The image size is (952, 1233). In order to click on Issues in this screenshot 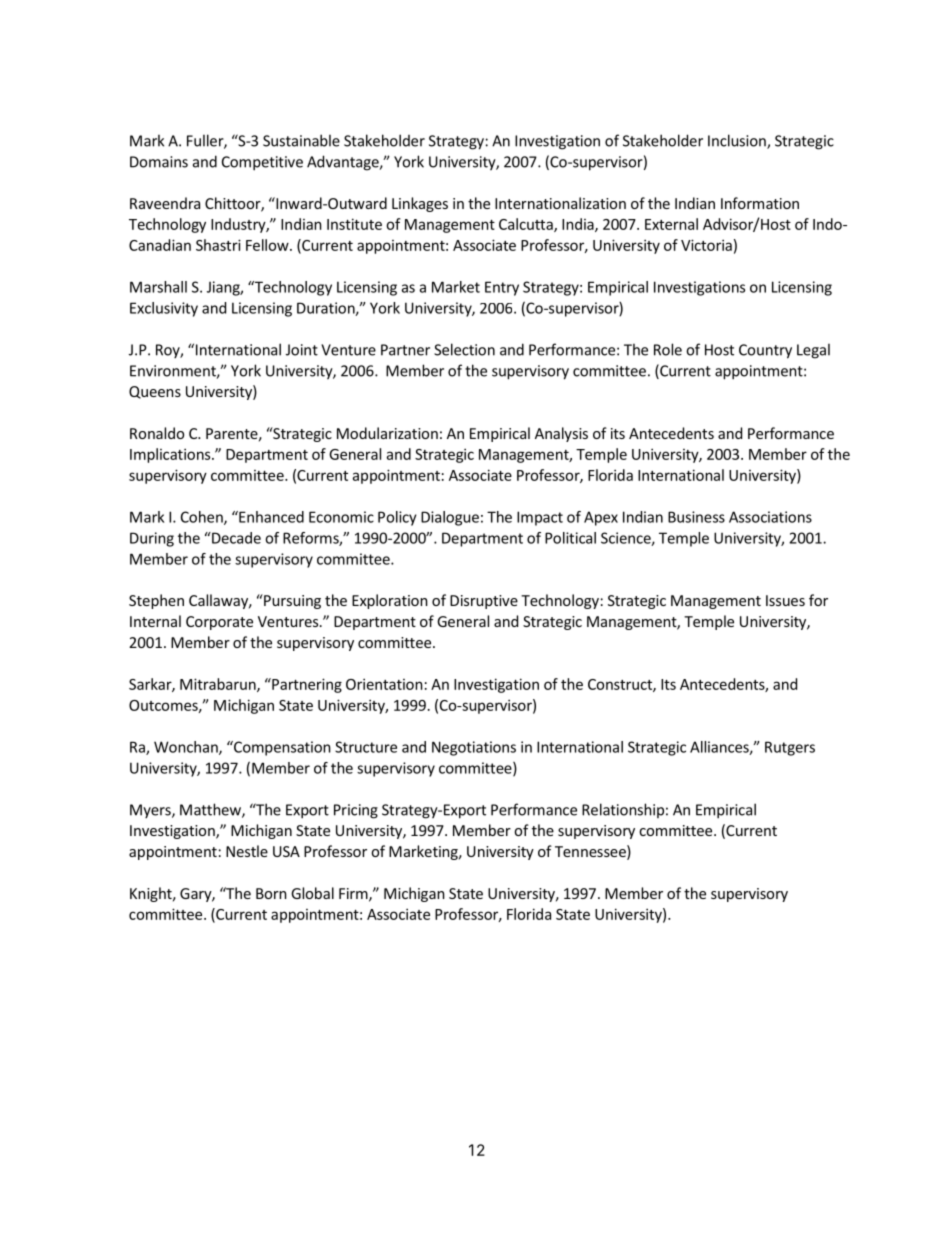, I will do `click(785, 600)`.
